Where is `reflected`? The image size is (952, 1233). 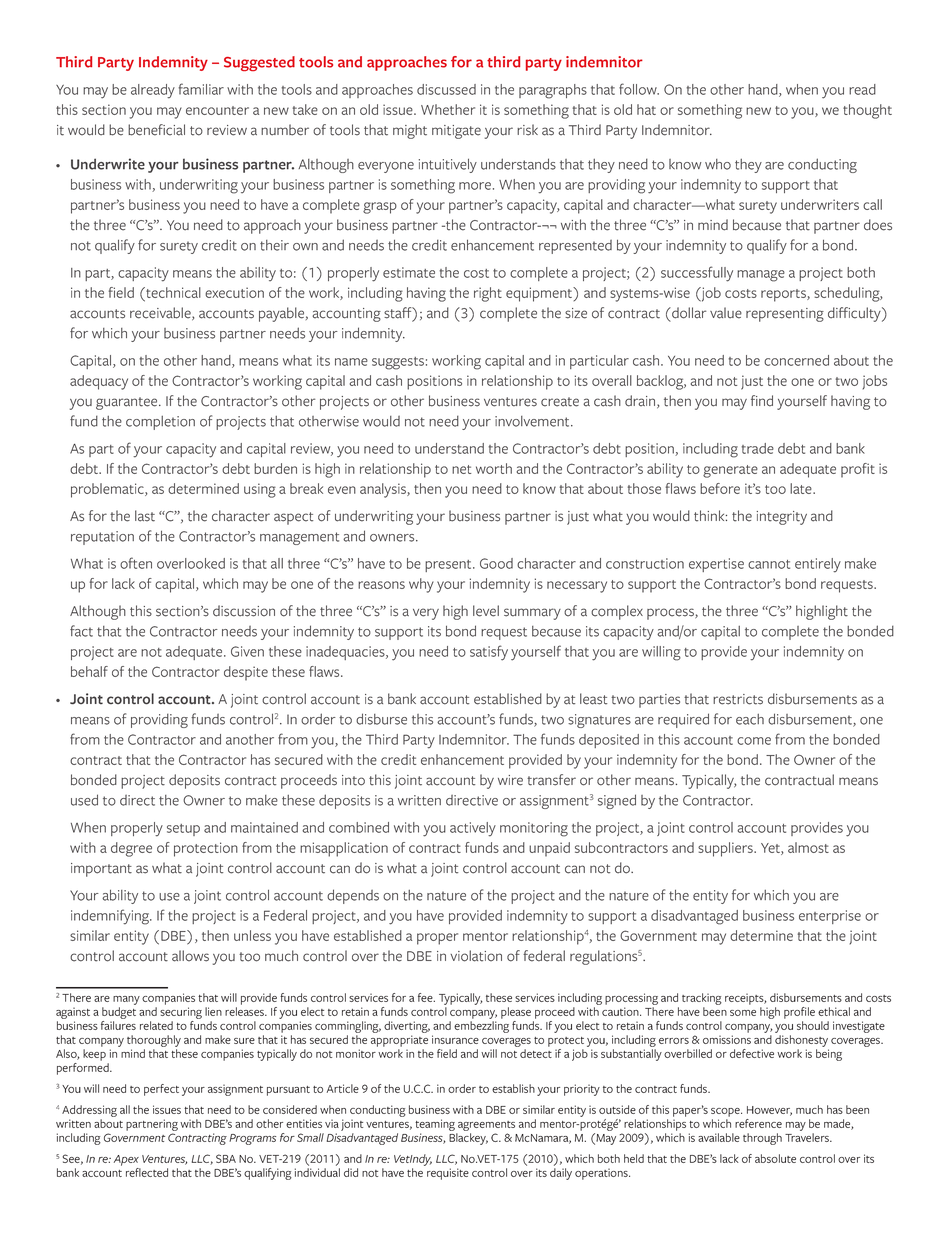 reflected is located at coordinates (147, 1172).
